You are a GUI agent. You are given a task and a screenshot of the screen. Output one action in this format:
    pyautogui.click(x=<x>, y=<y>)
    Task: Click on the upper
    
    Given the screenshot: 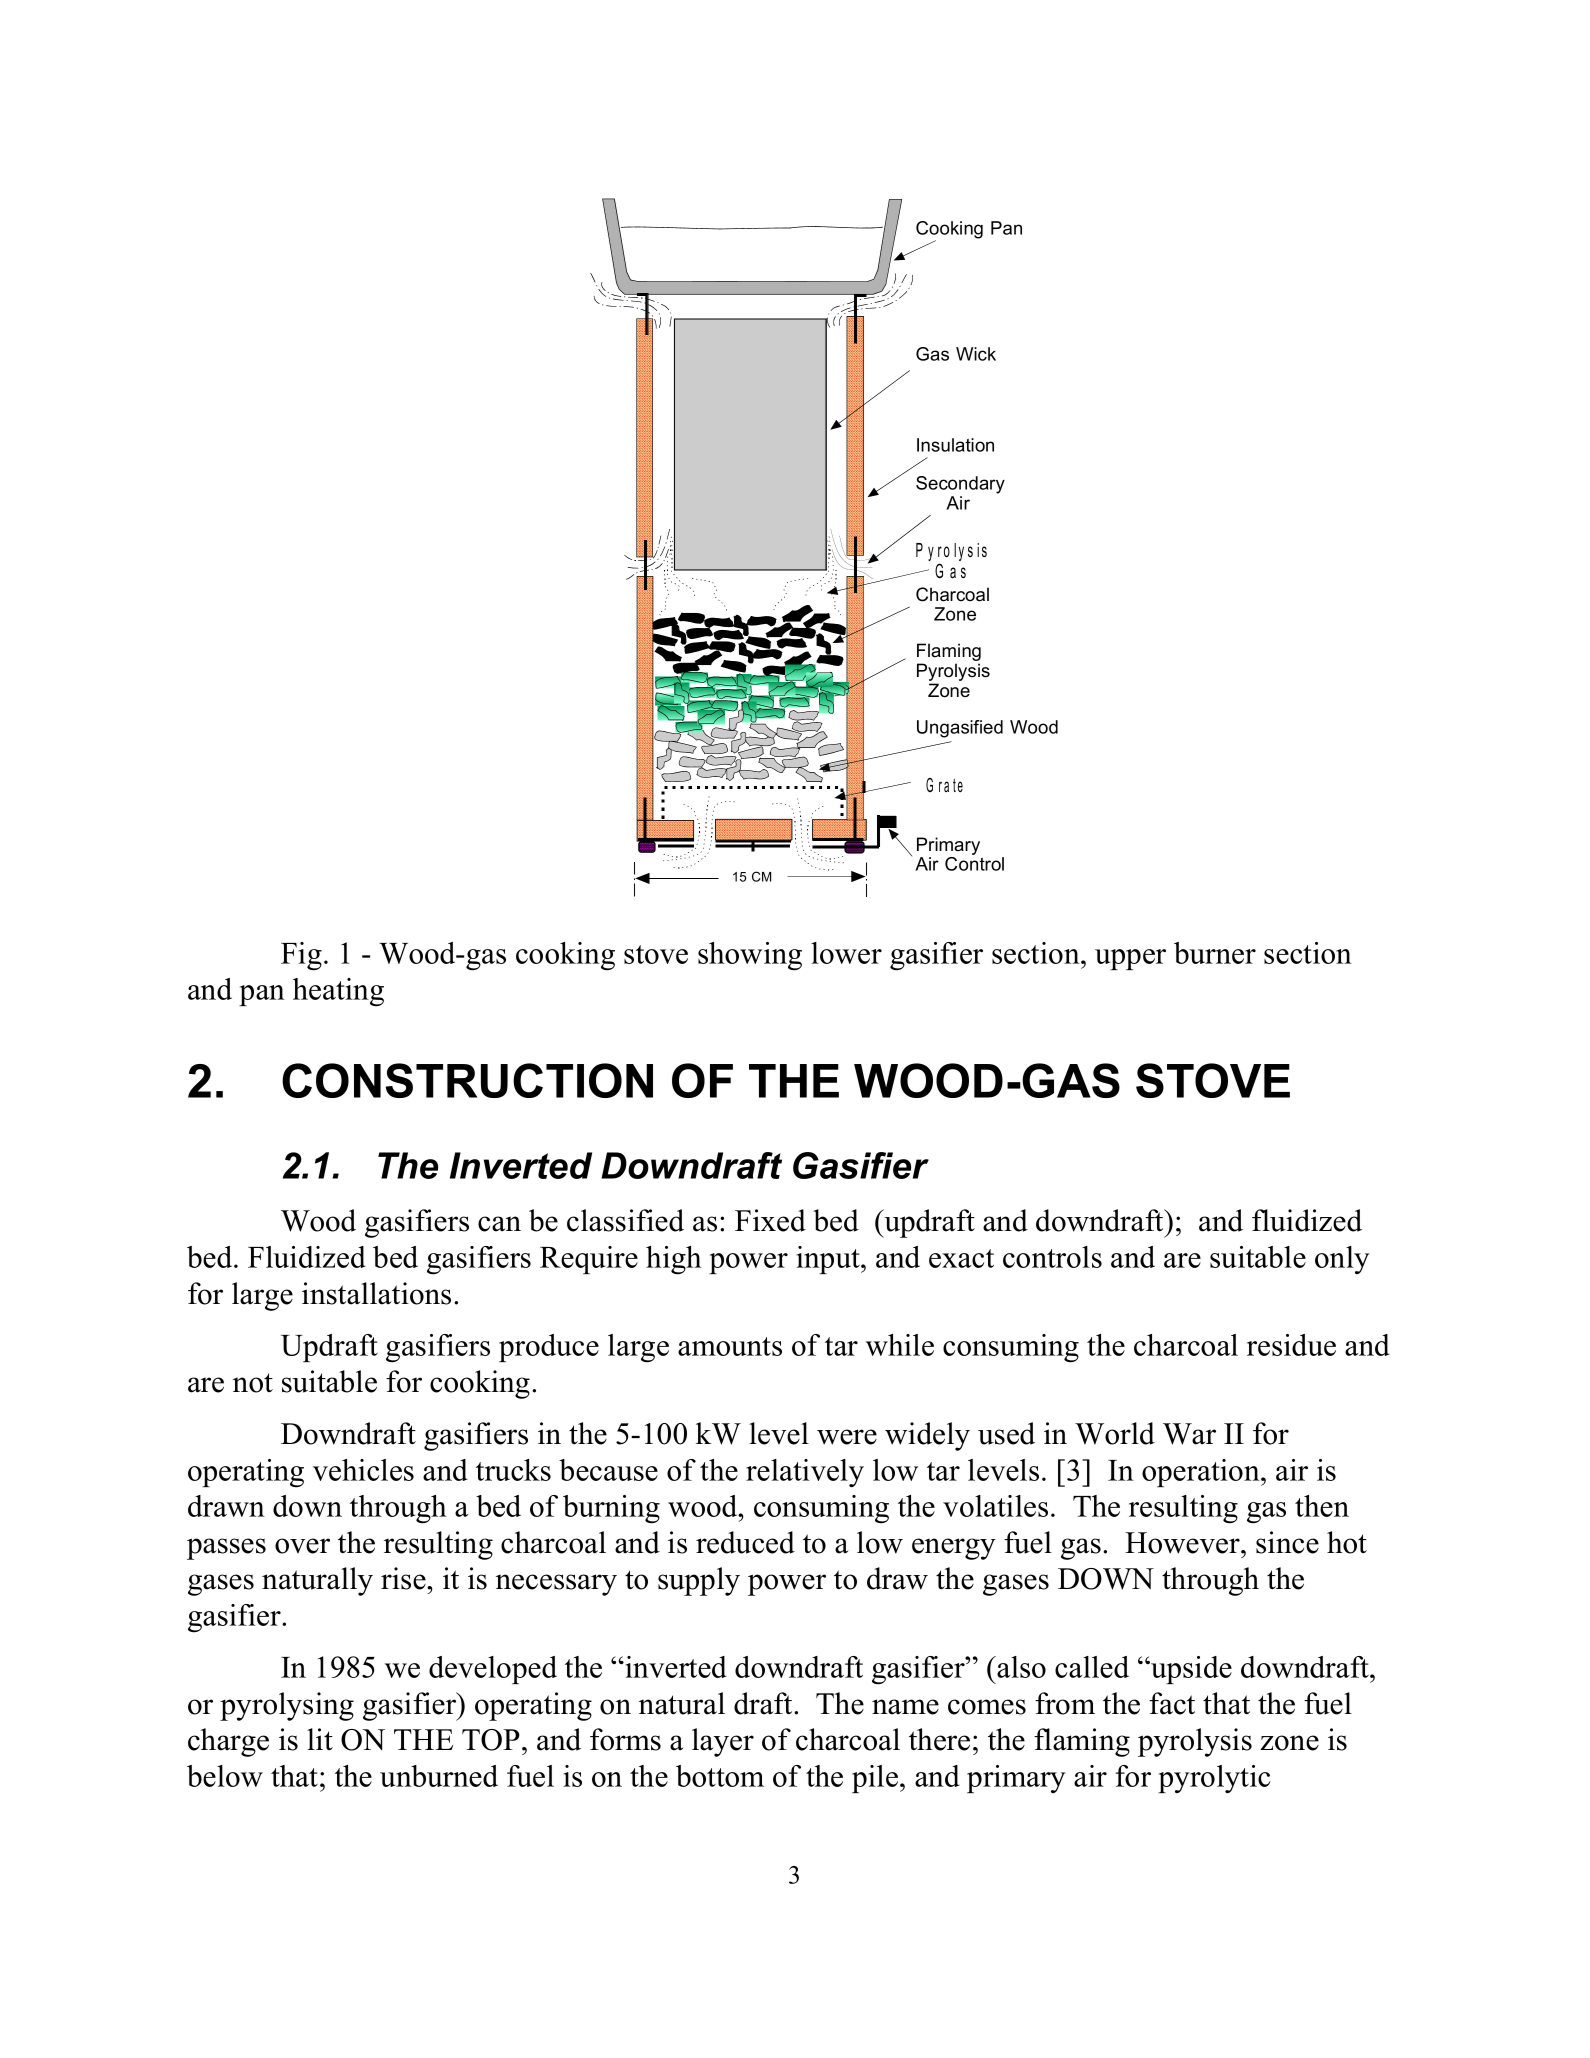 What is the action you would take?
    pyautogui.click(x=1130, y=959)
